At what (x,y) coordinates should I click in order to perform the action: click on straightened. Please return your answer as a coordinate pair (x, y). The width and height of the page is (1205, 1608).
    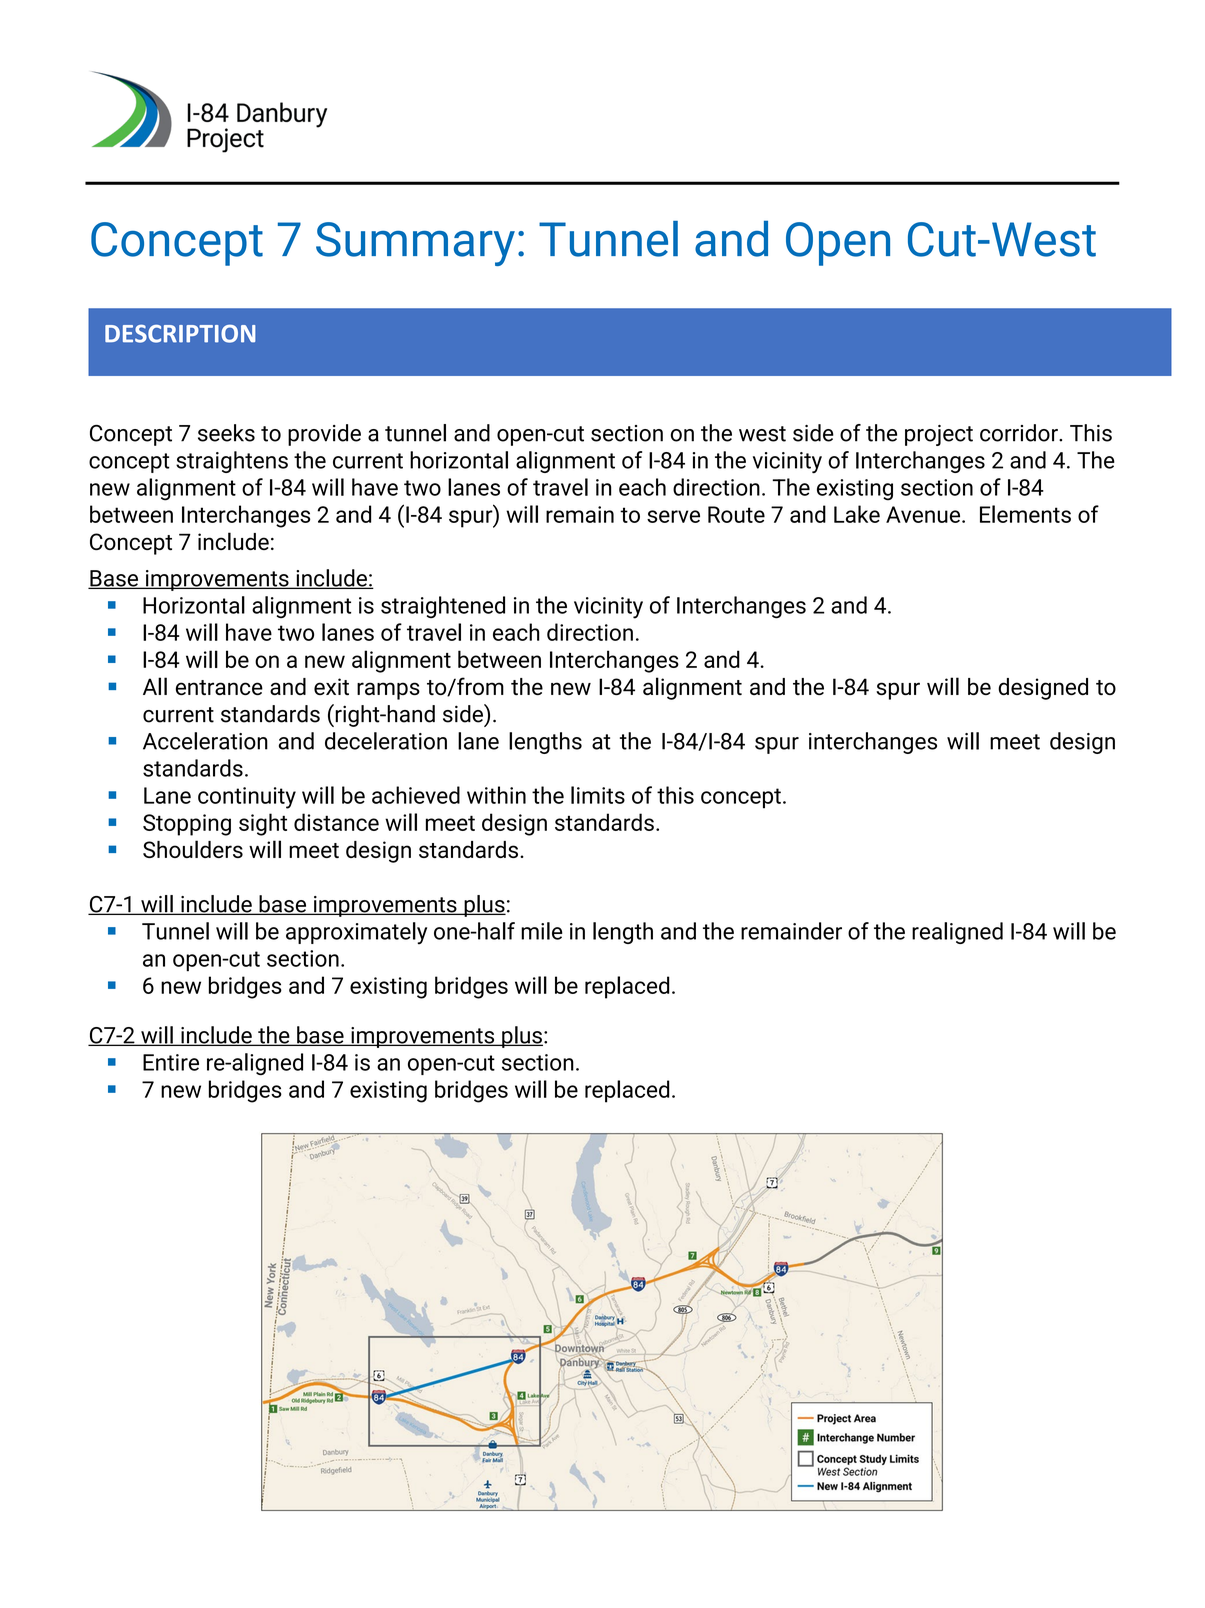
    Looking at the image, I should click on (443, 607).
